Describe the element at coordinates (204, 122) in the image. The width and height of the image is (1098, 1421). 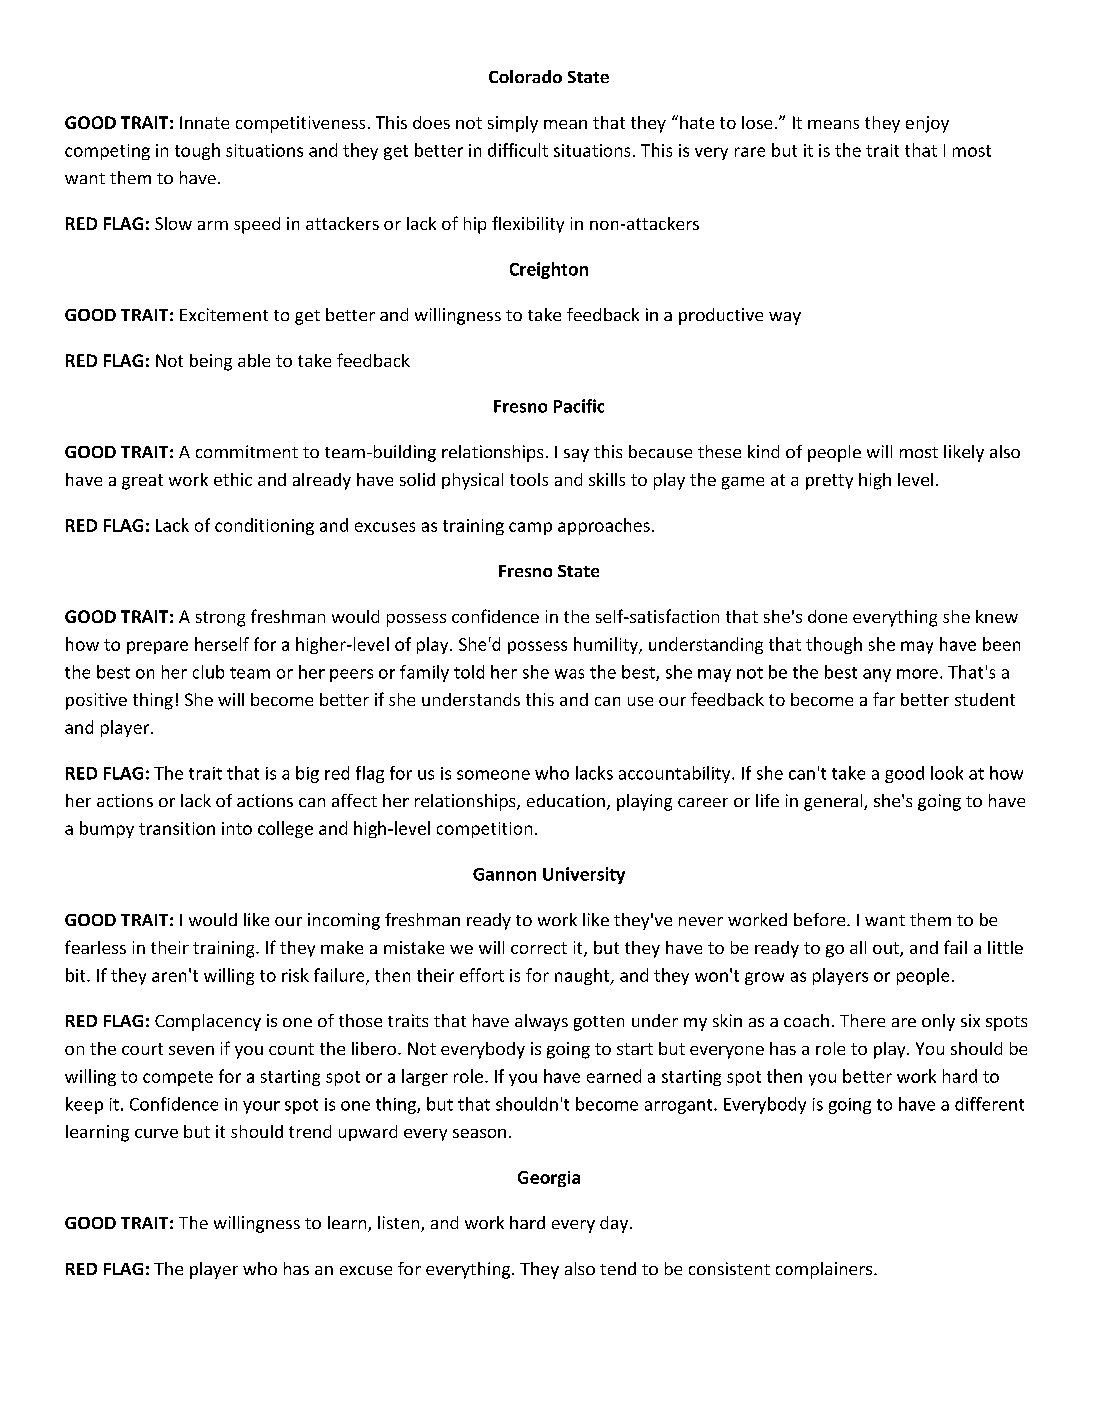
I see `Innate` at that location.
